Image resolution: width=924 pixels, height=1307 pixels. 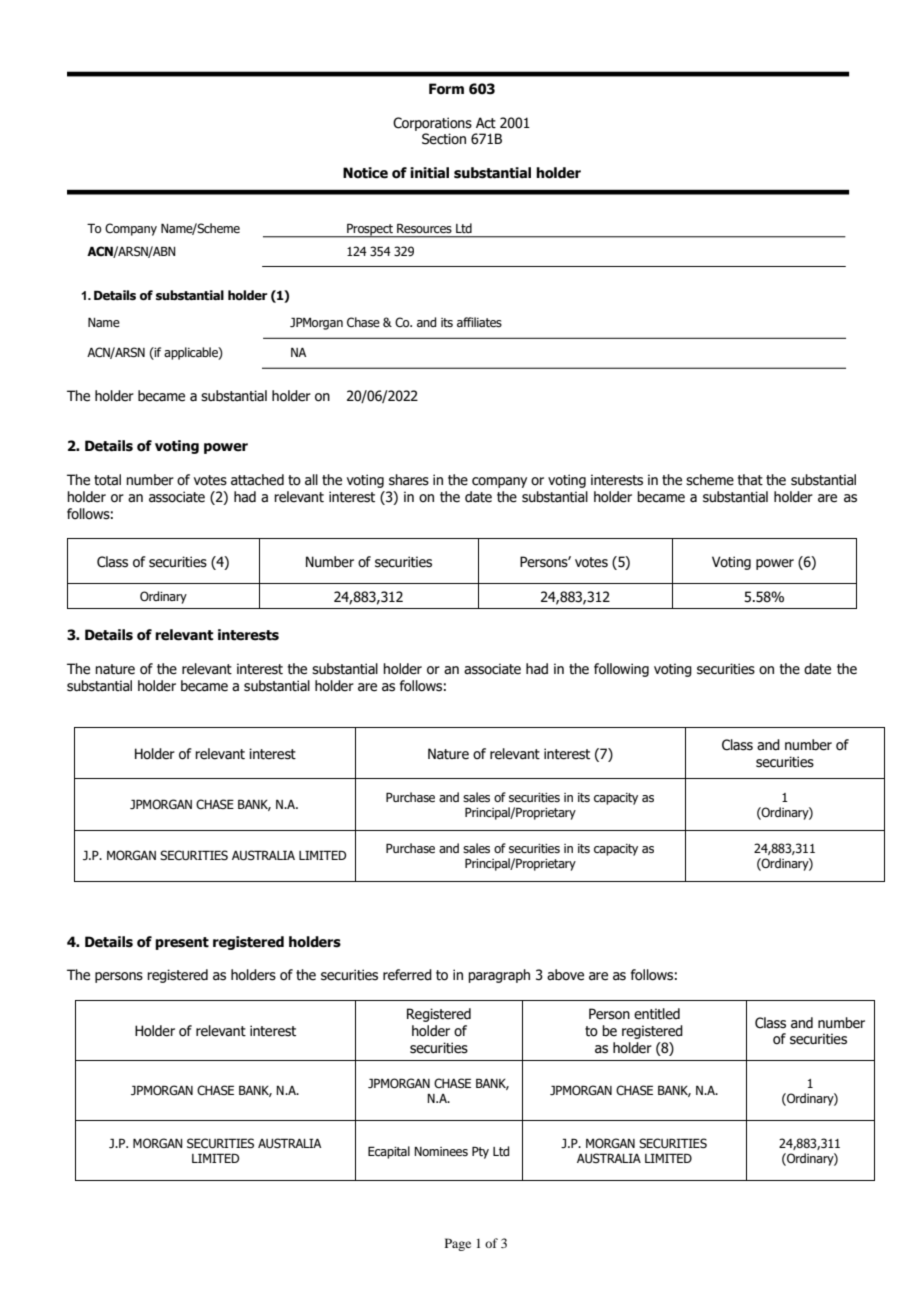 I want to click on Corporations, so click(x=432, y=124).
